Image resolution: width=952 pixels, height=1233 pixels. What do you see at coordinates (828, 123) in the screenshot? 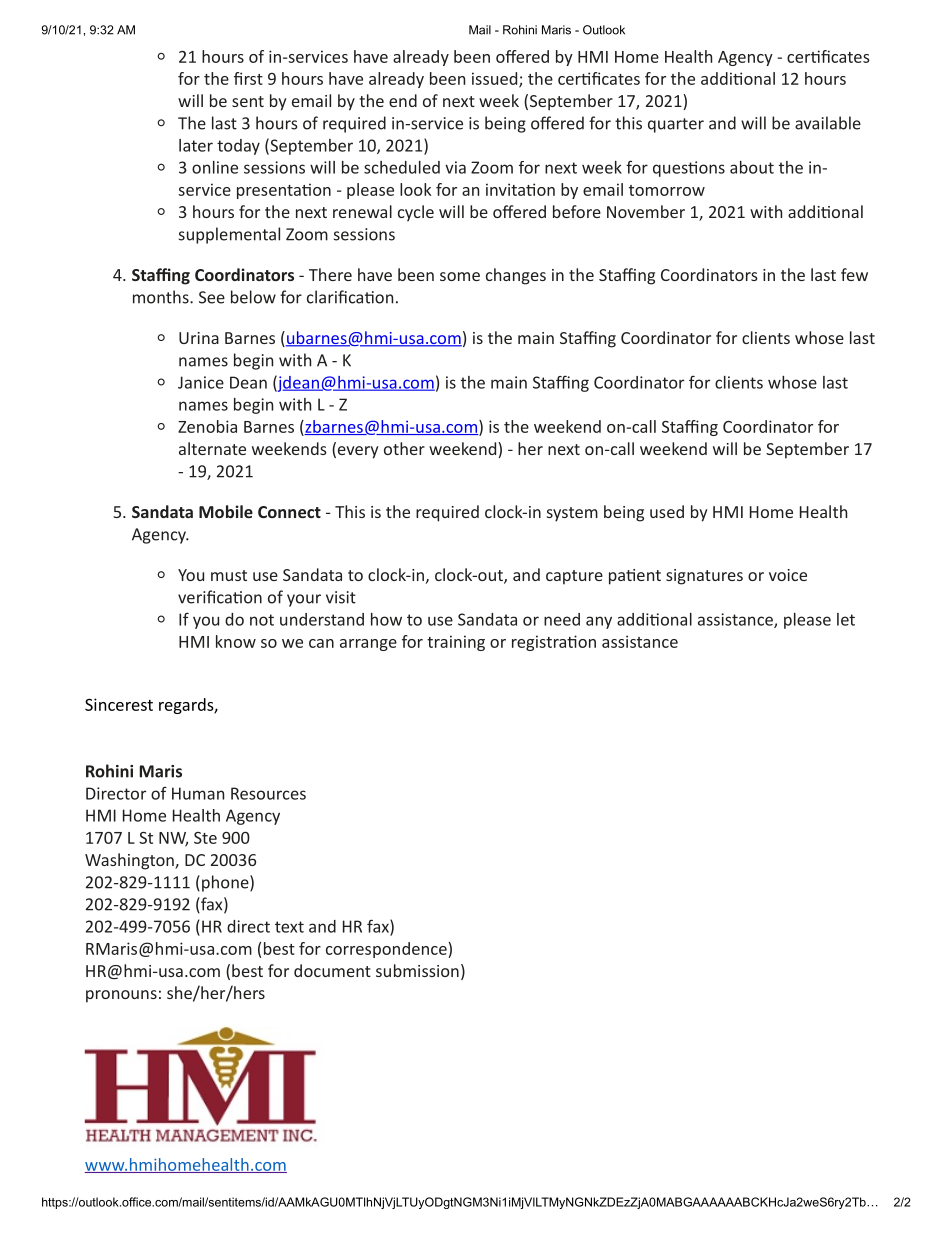
I see `available` at bounding box center [828, 123].
